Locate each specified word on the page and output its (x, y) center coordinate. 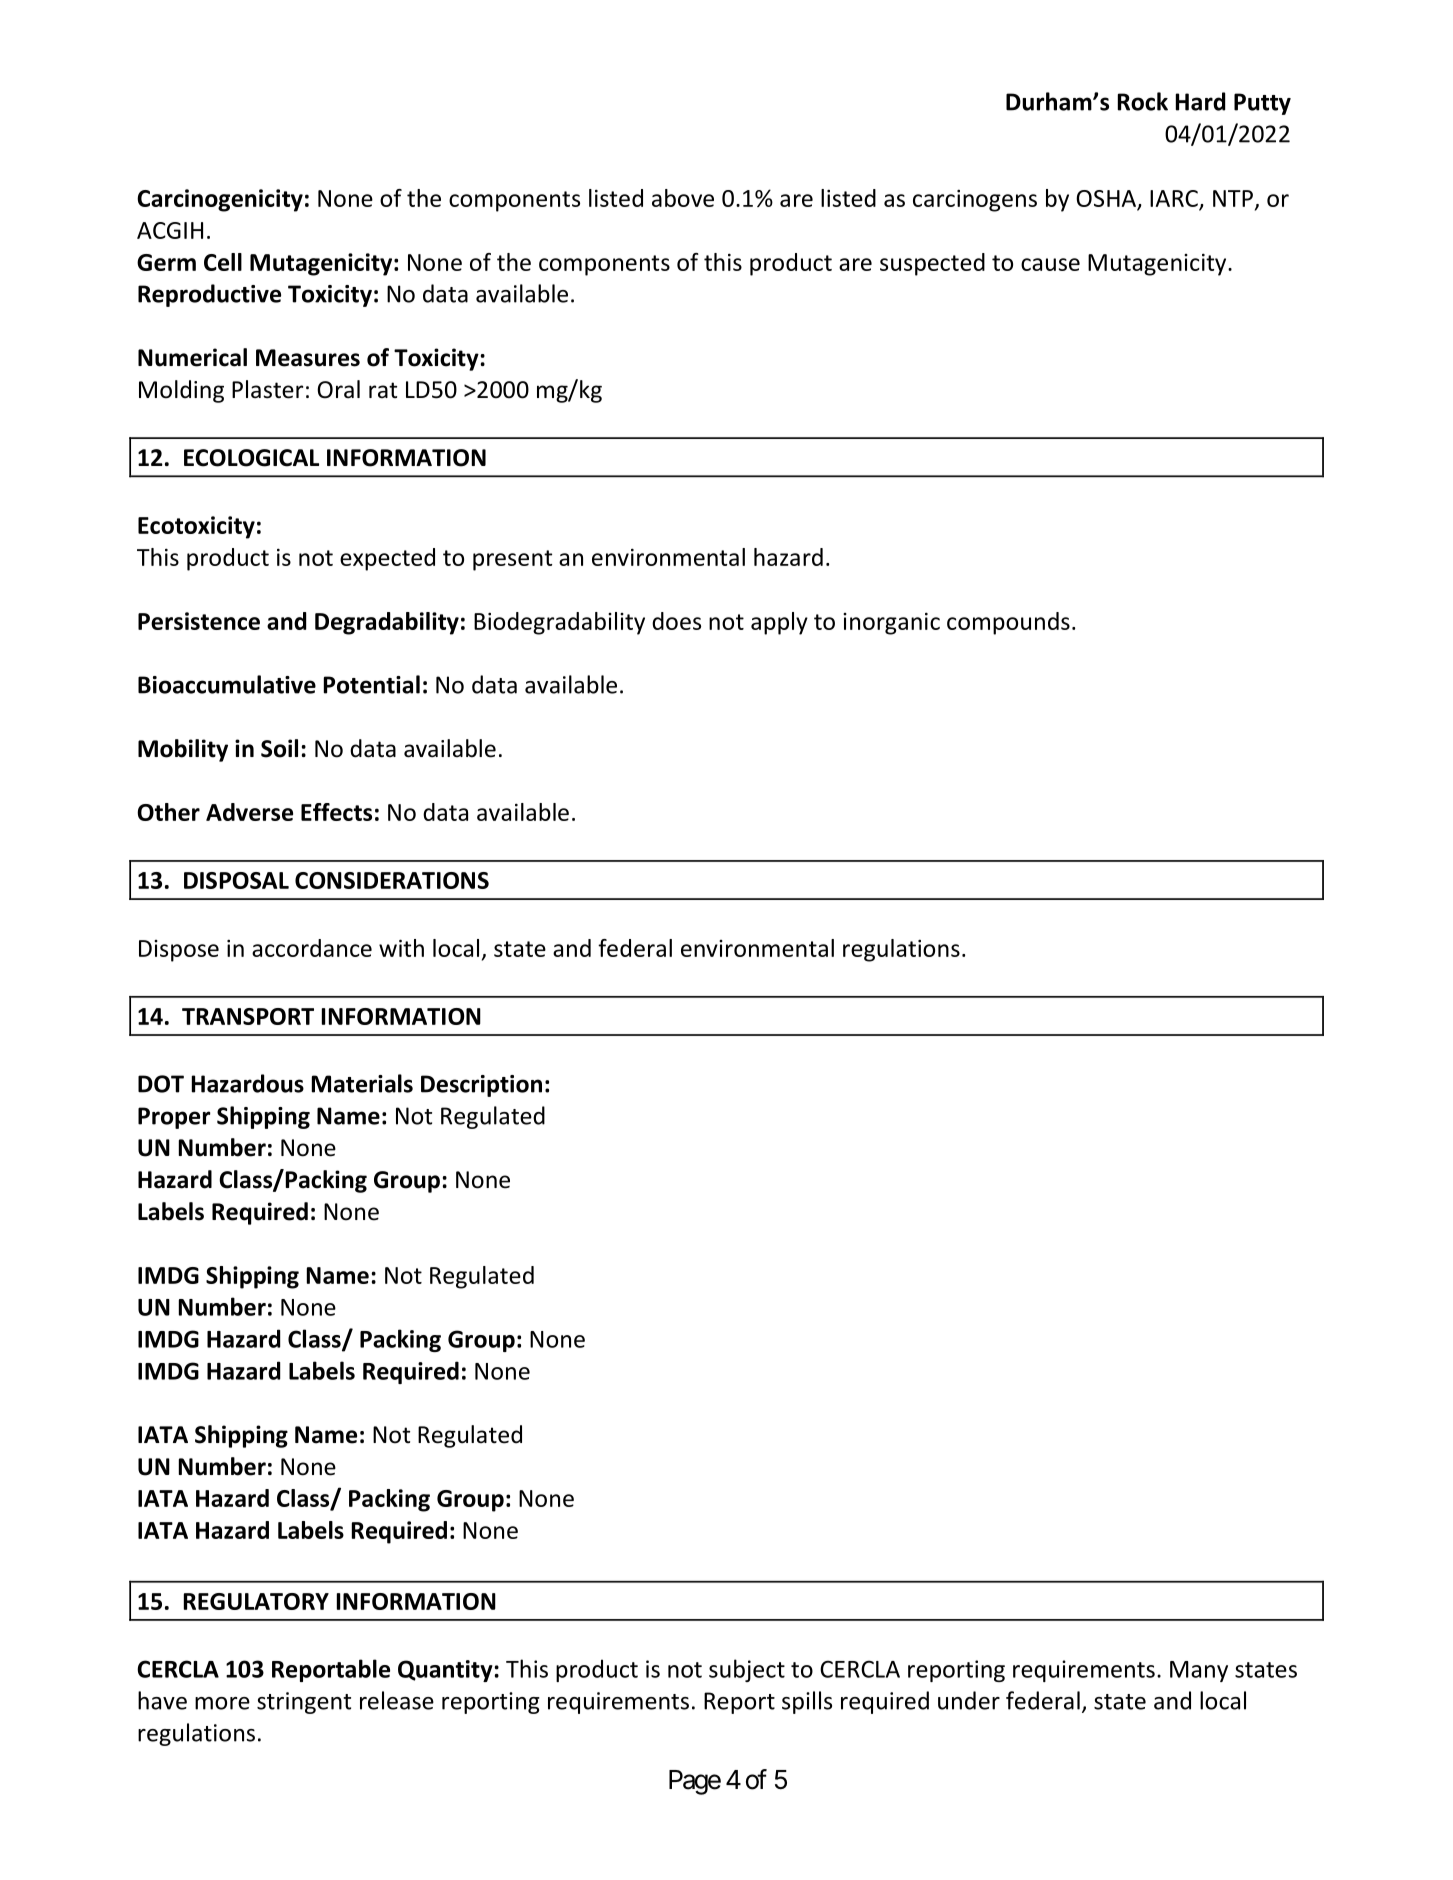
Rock (1143, 101)
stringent (304, 1703)
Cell (223, 262)
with (401, 948)
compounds (1008, 623)
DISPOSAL (236, 880)
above (683, 198)
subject (747, 1670)
